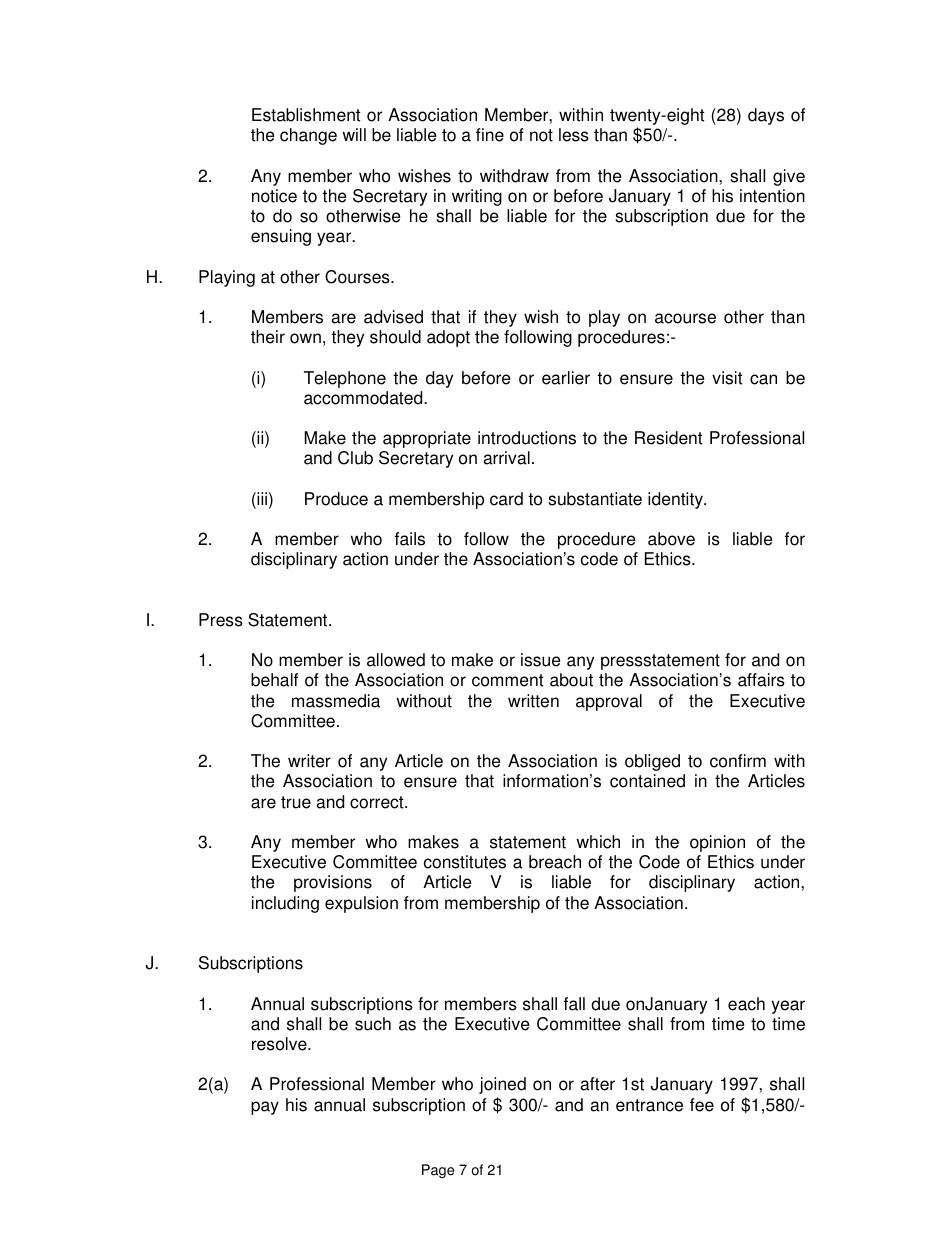 Image resolution: width=952 pixels, height=1233 pixels. I want to click on fee, so click(702, 1105).
